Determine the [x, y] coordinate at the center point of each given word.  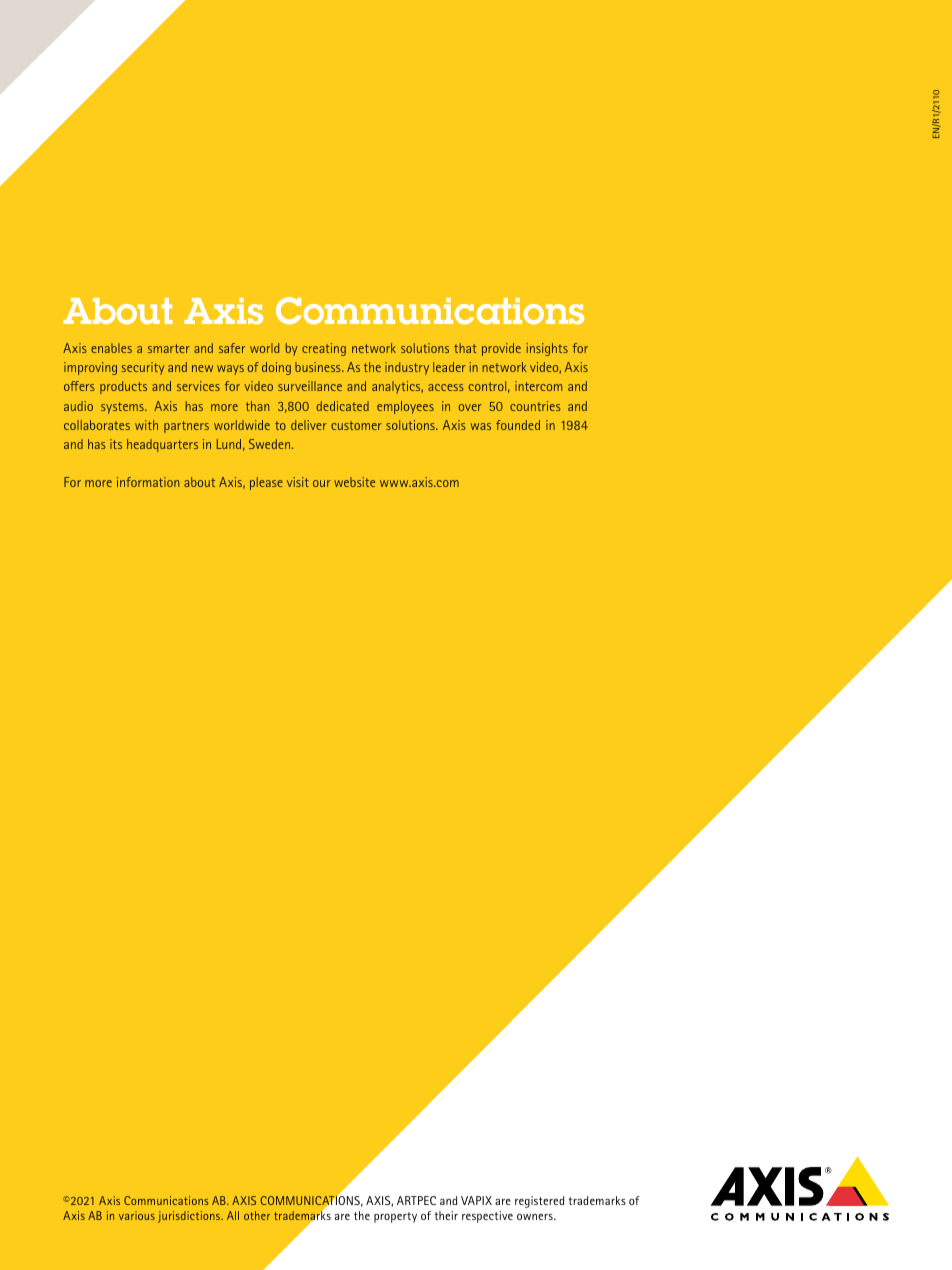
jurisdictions [190, 1217]
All [233, 1215]
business [319, 367]
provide [501, 349]
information [148, 482]
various [137, 1215]
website [354, 482]
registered [539, 1202]
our [322, 483]
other [257, 1215]
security [143, 368]
